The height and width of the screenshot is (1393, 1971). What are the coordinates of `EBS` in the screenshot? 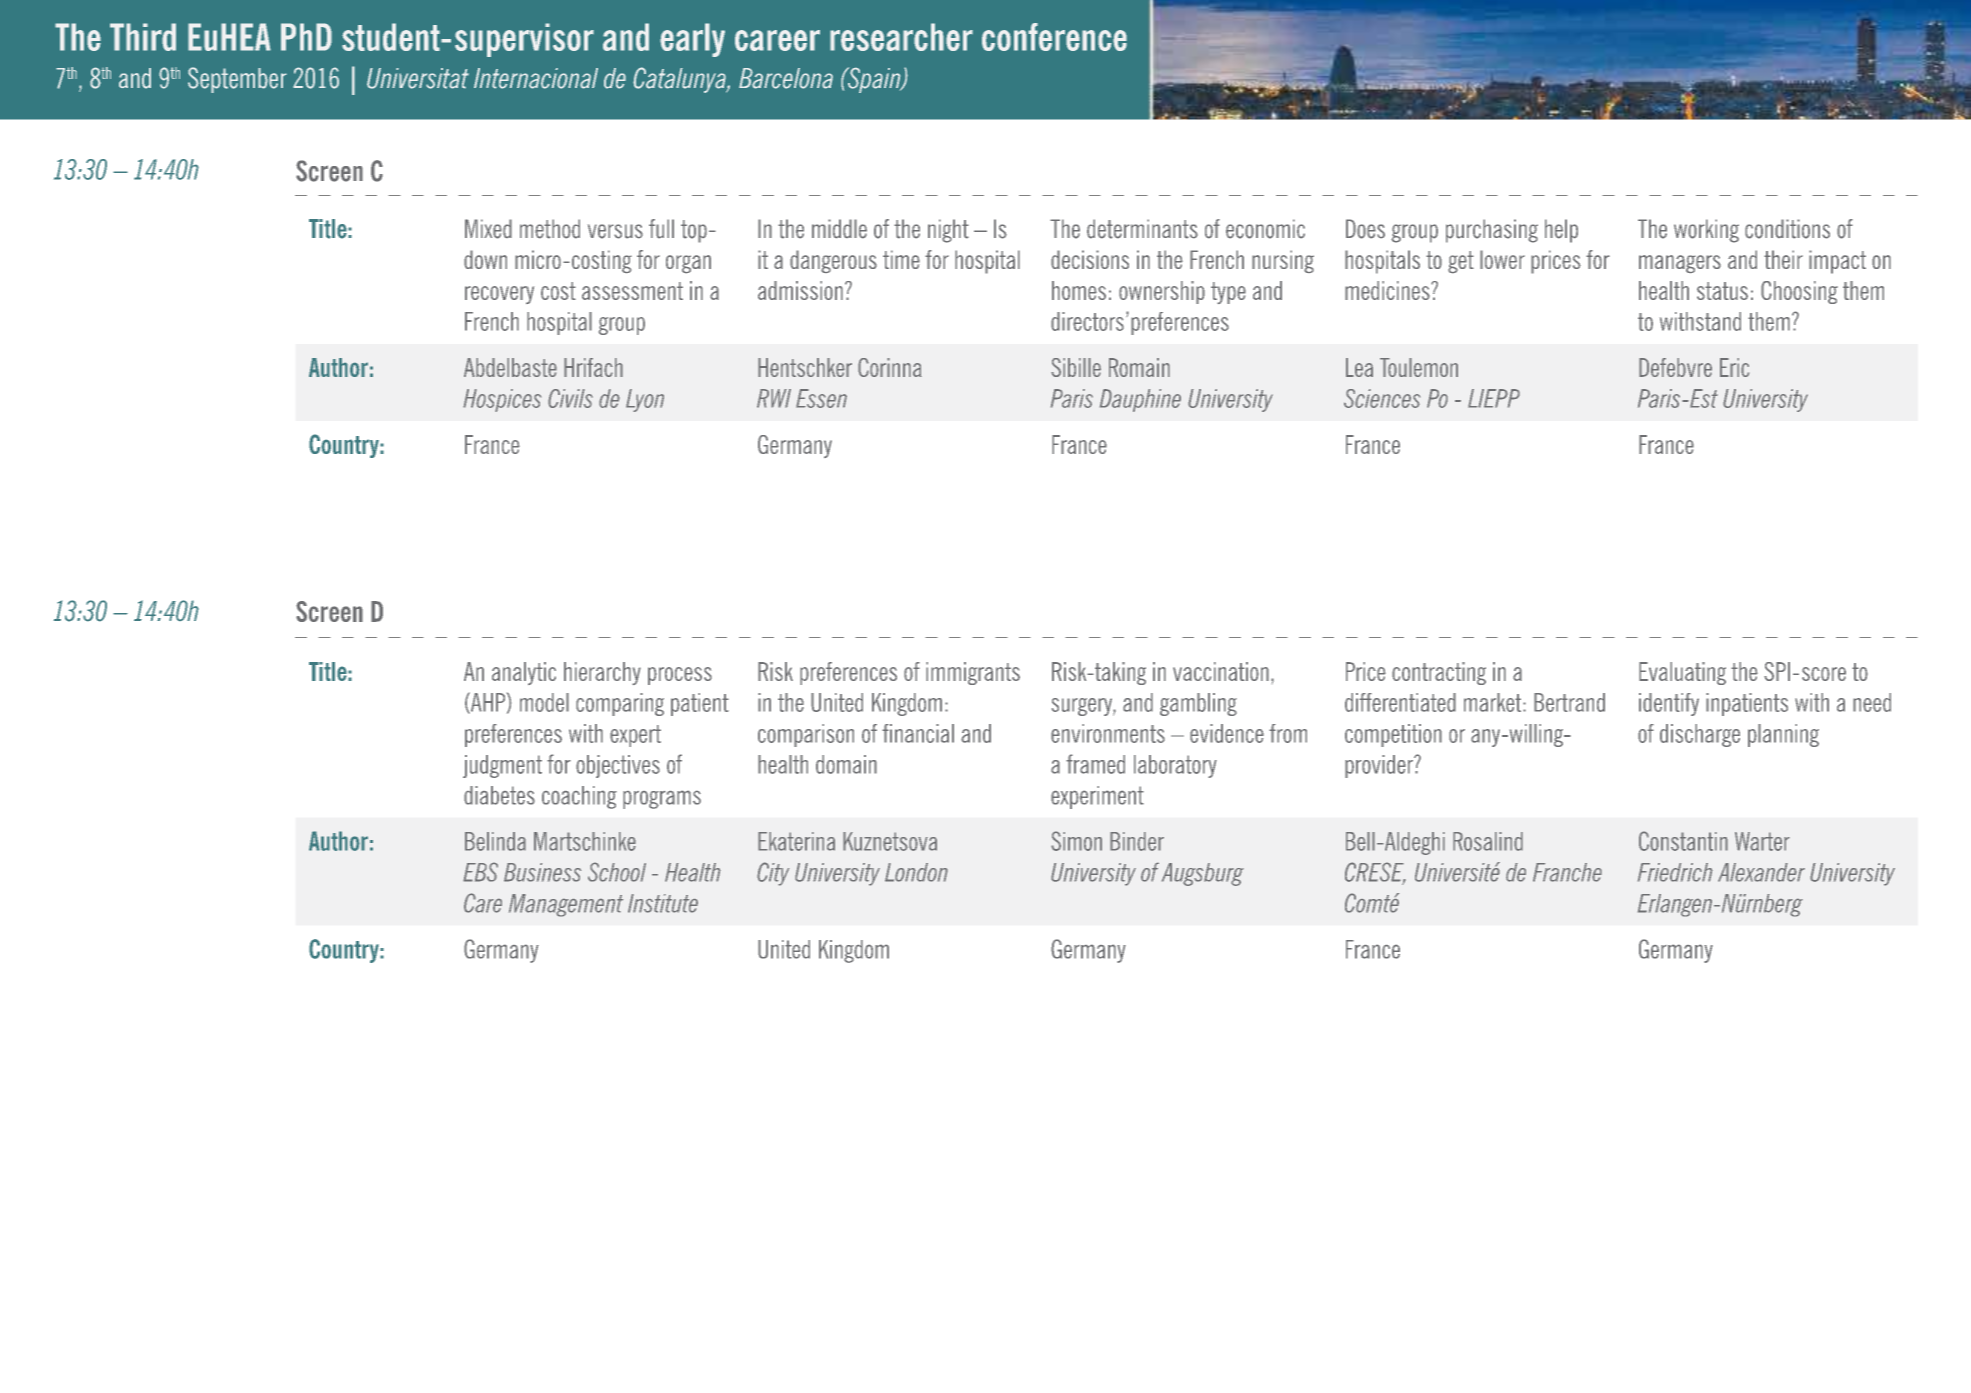 It's located at (480, 872).
